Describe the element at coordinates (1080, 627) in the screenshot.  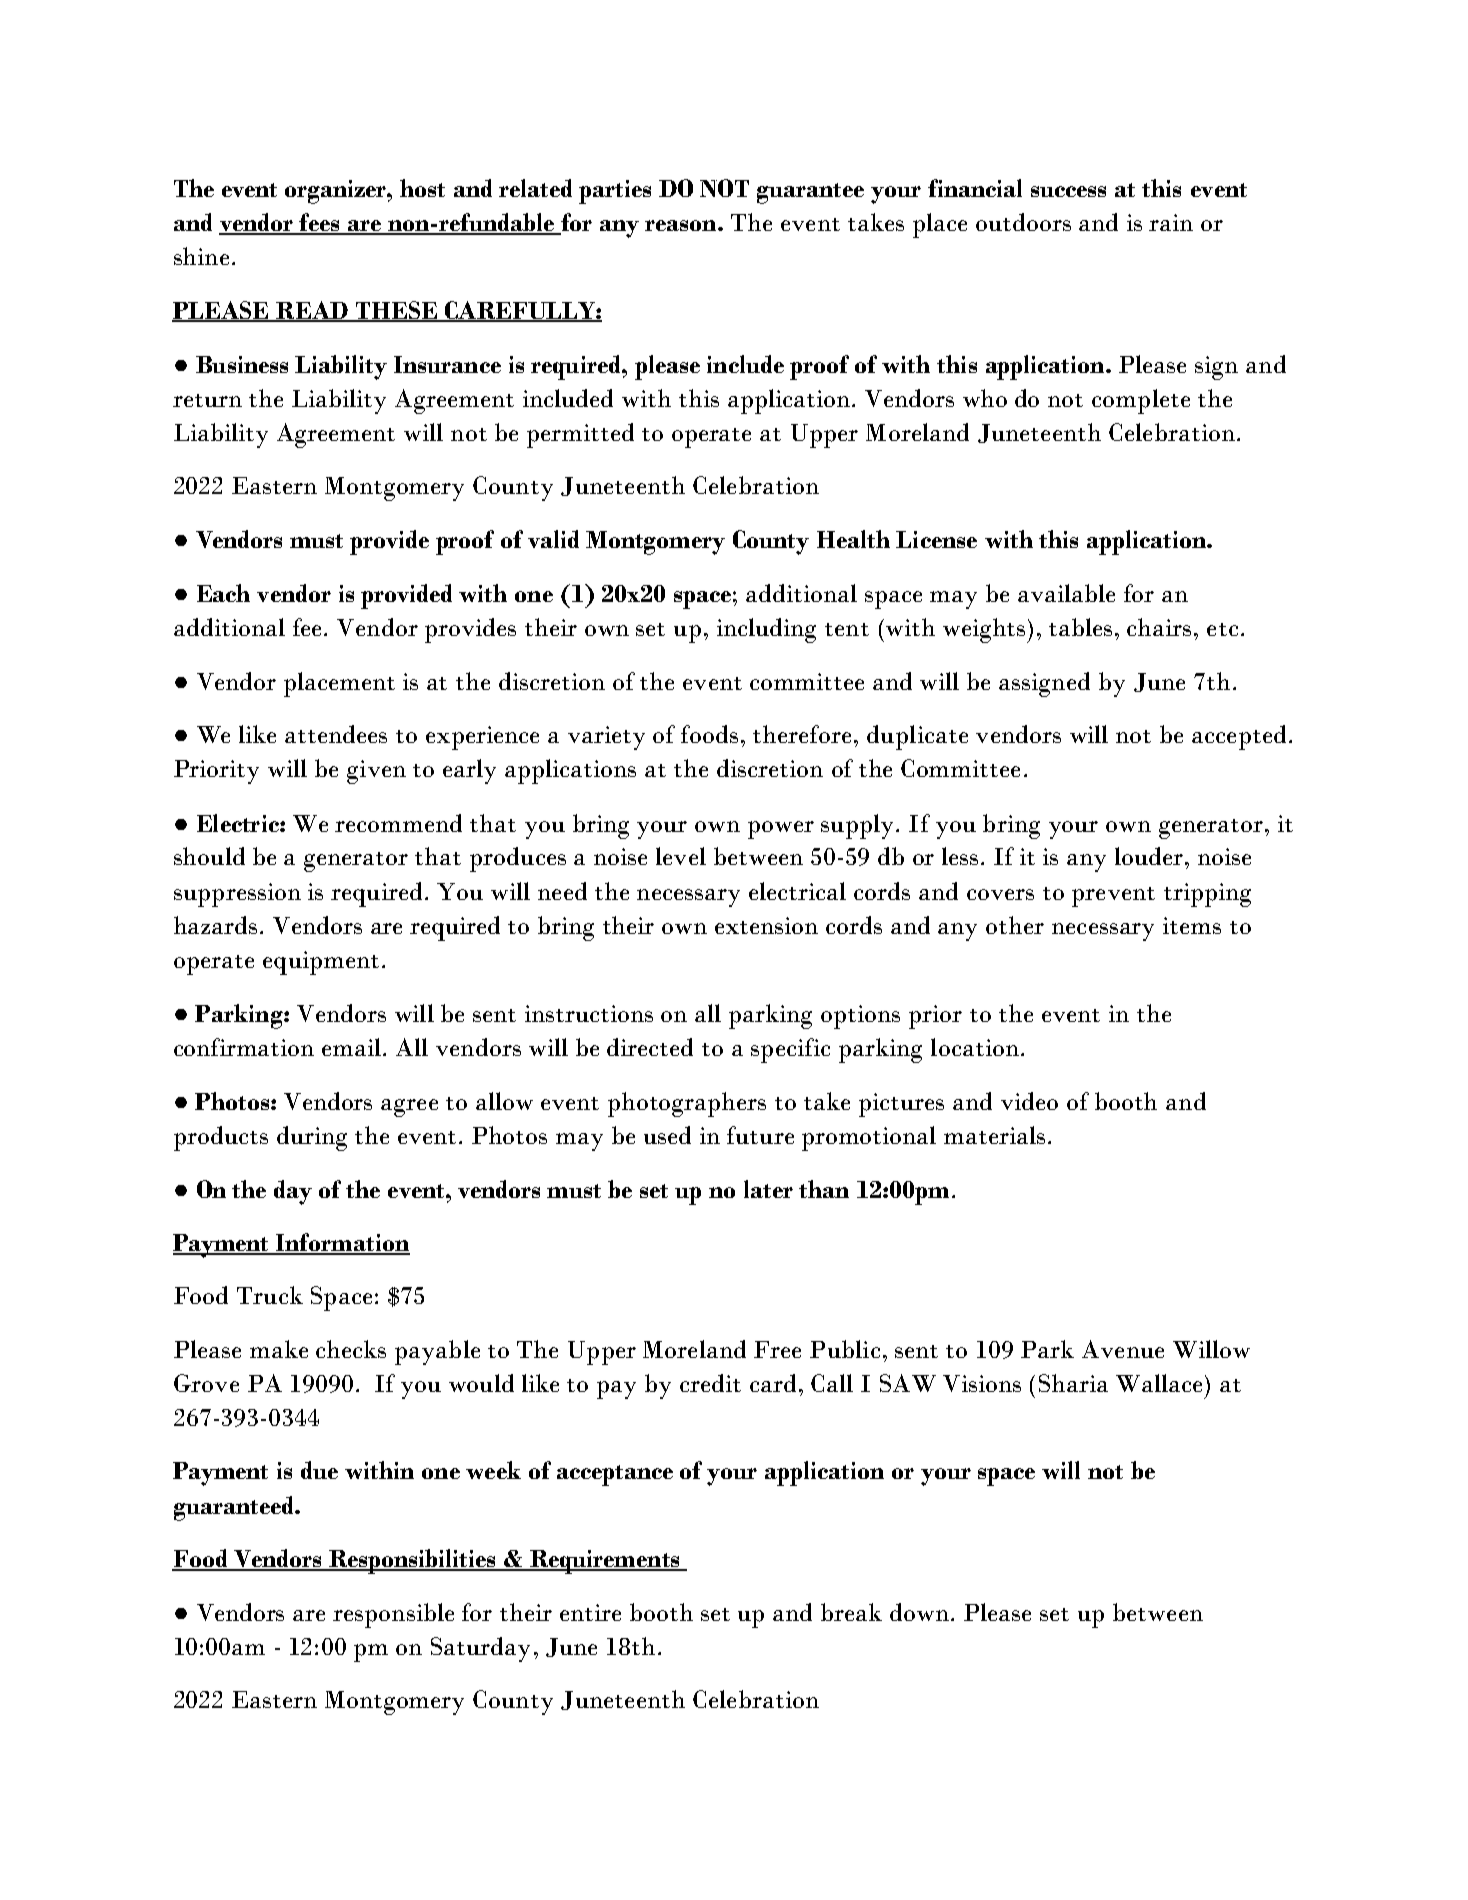
I see `tables` at that location.
